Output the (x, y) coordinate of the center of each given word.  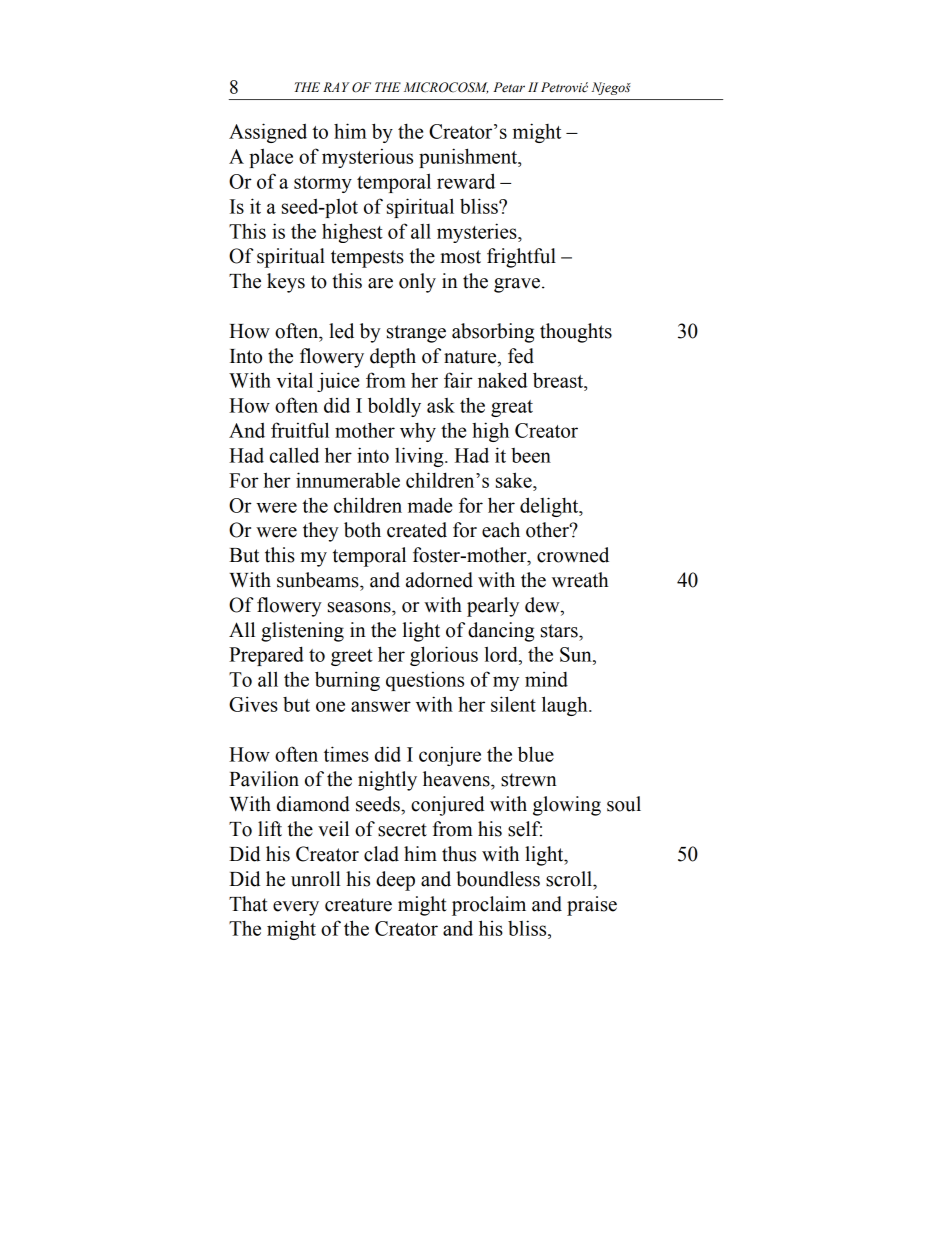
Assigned (268, 133)
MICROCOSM (446, 88)
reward (466, 181)
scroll (570, 879)
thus (459, 854)
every (296, 908)
